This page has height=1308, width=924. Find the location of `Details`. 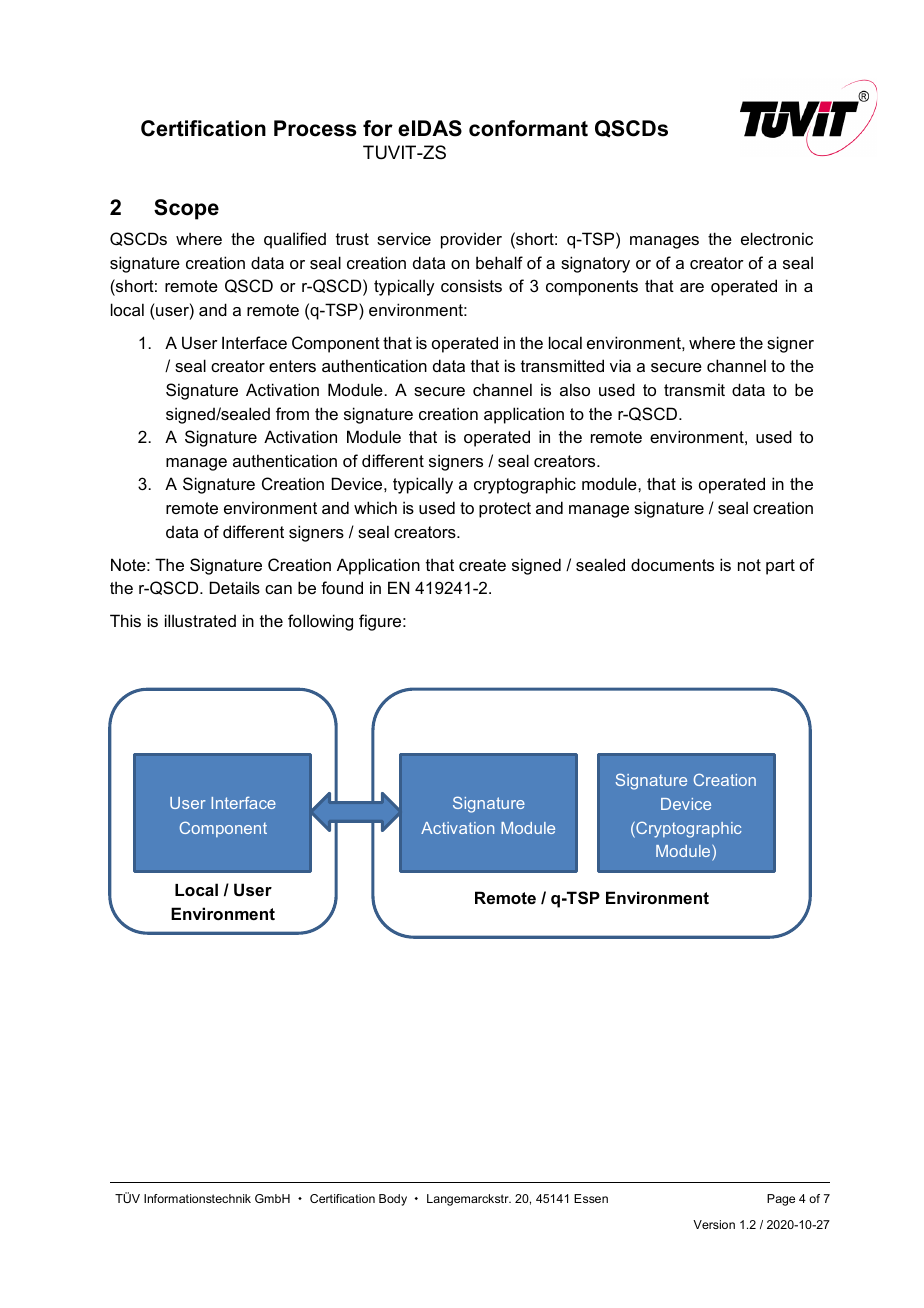

Details is located at coordinates (235, 587).
